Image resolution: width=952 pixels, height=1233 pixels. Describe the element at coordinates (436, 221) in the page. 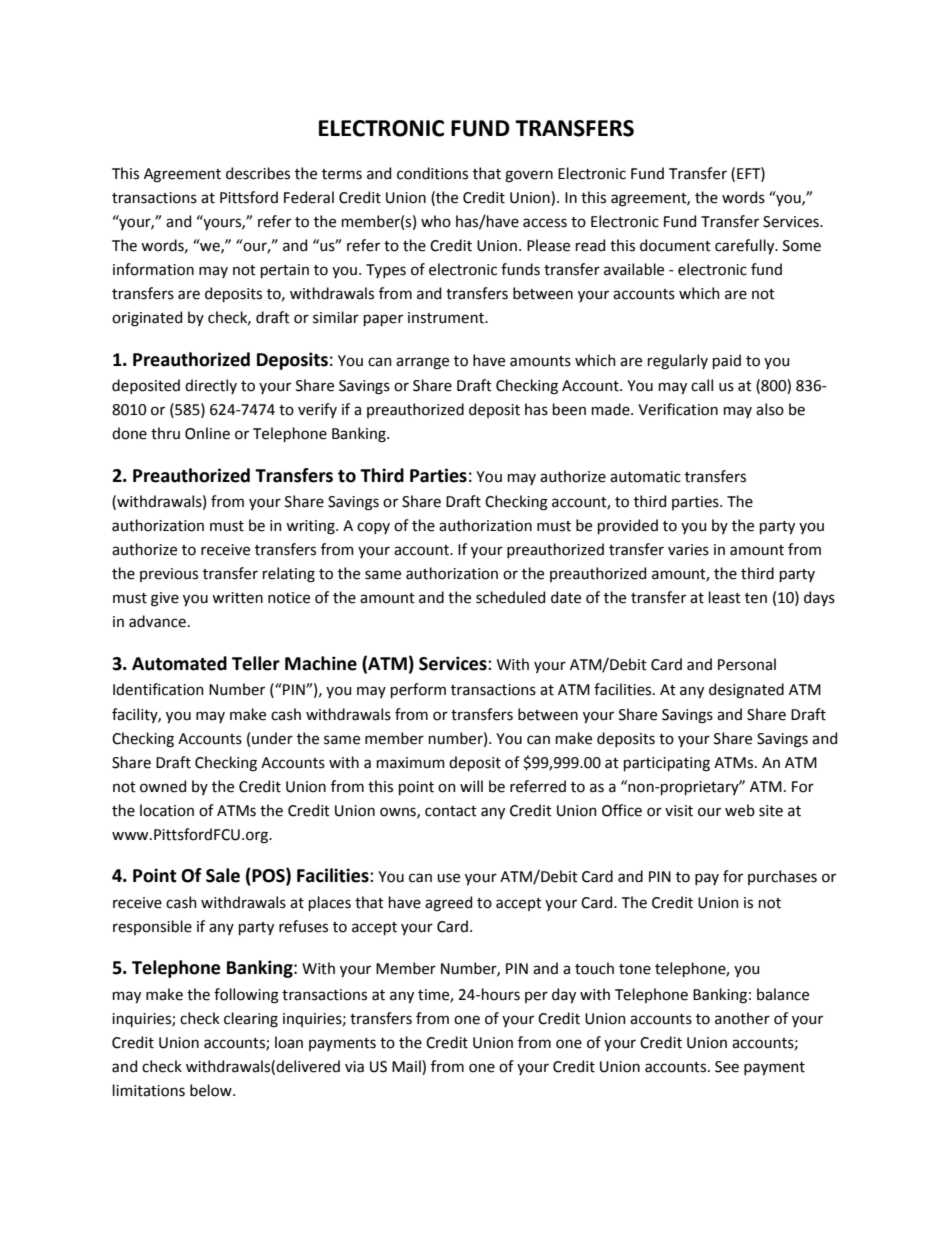

I see `who` at that location.
